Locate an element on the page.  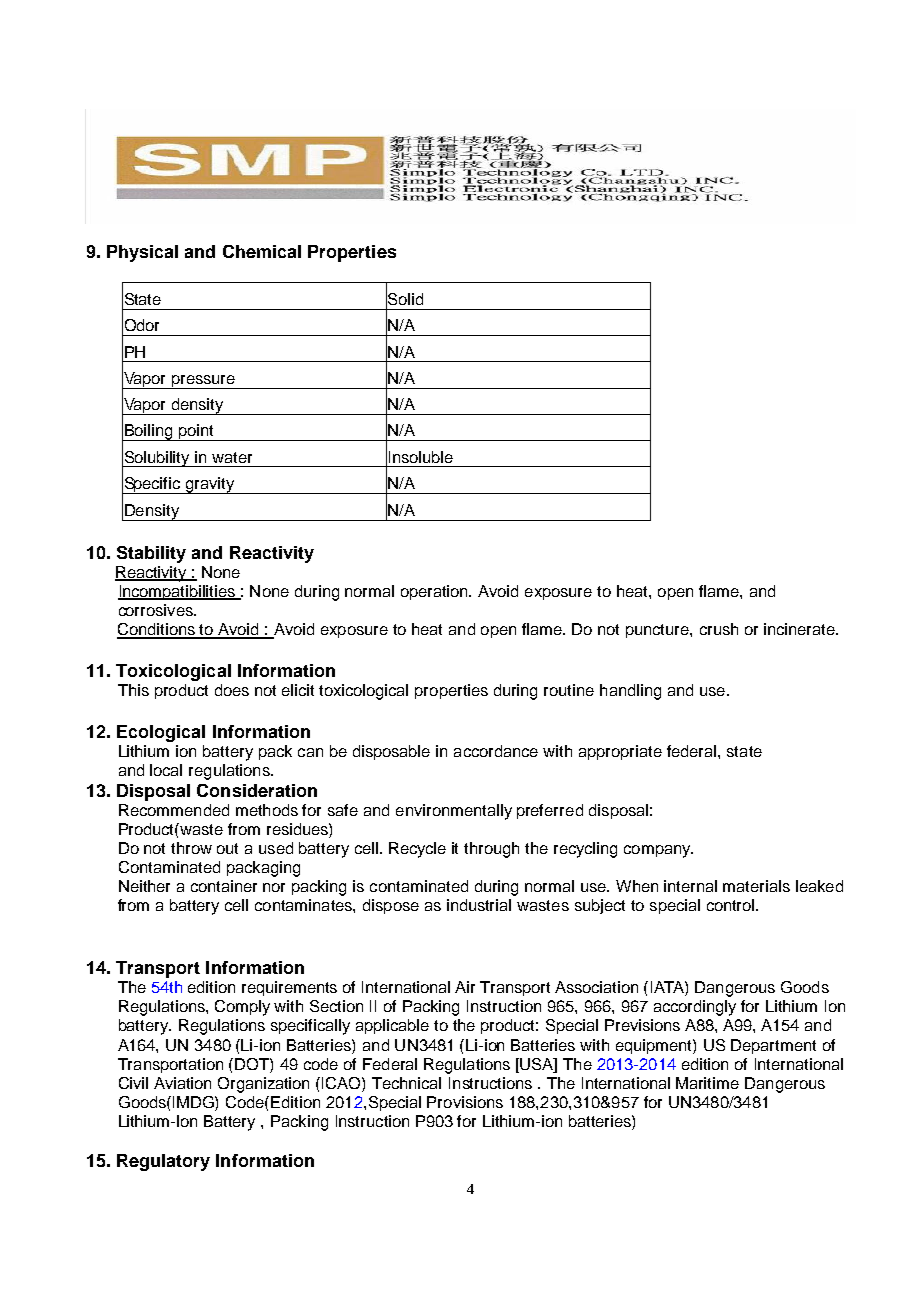
Provisions is located at coordinates (465, 1102).
